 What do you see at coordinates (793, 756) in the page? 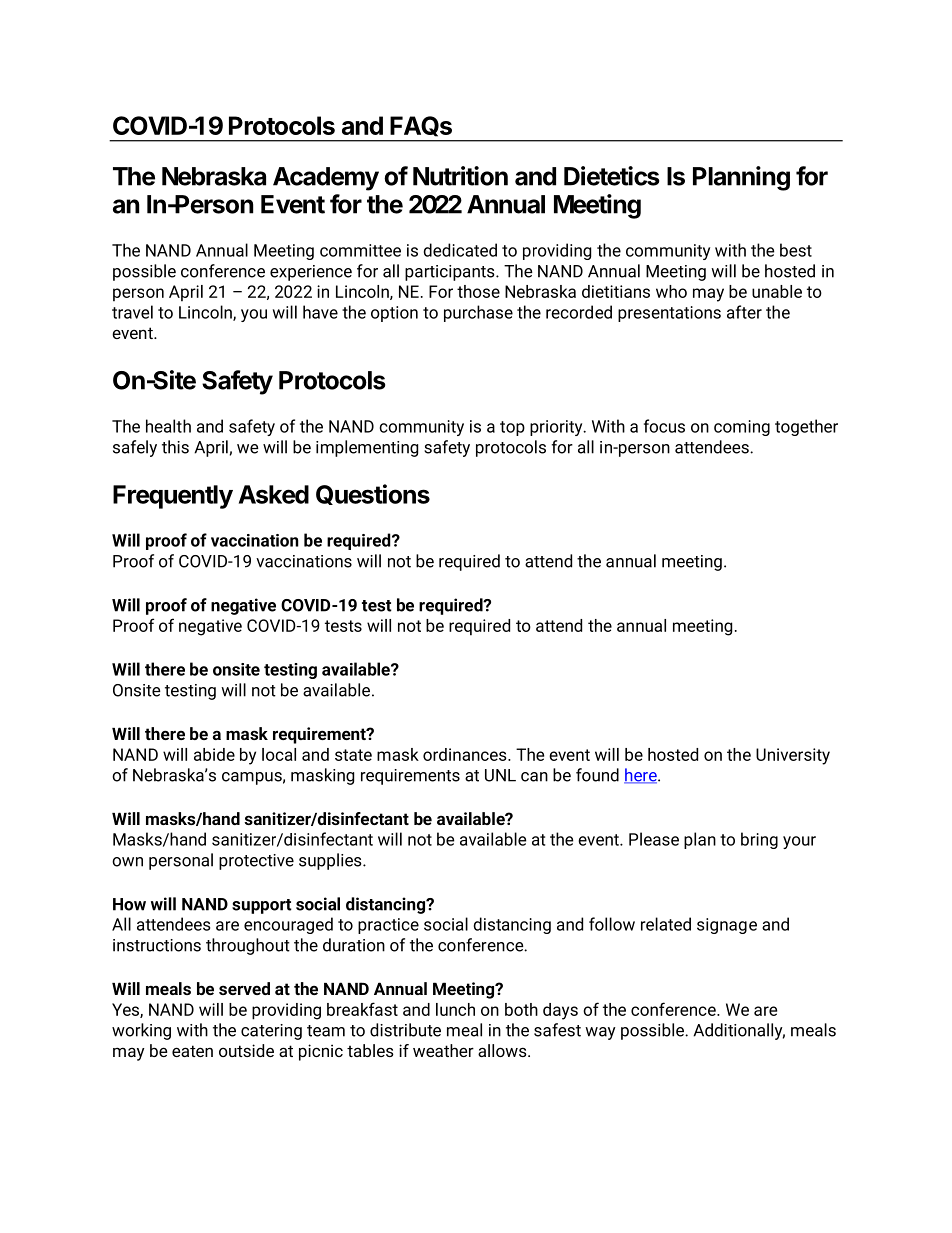
I see `University` at bounding box center [793, 756].
